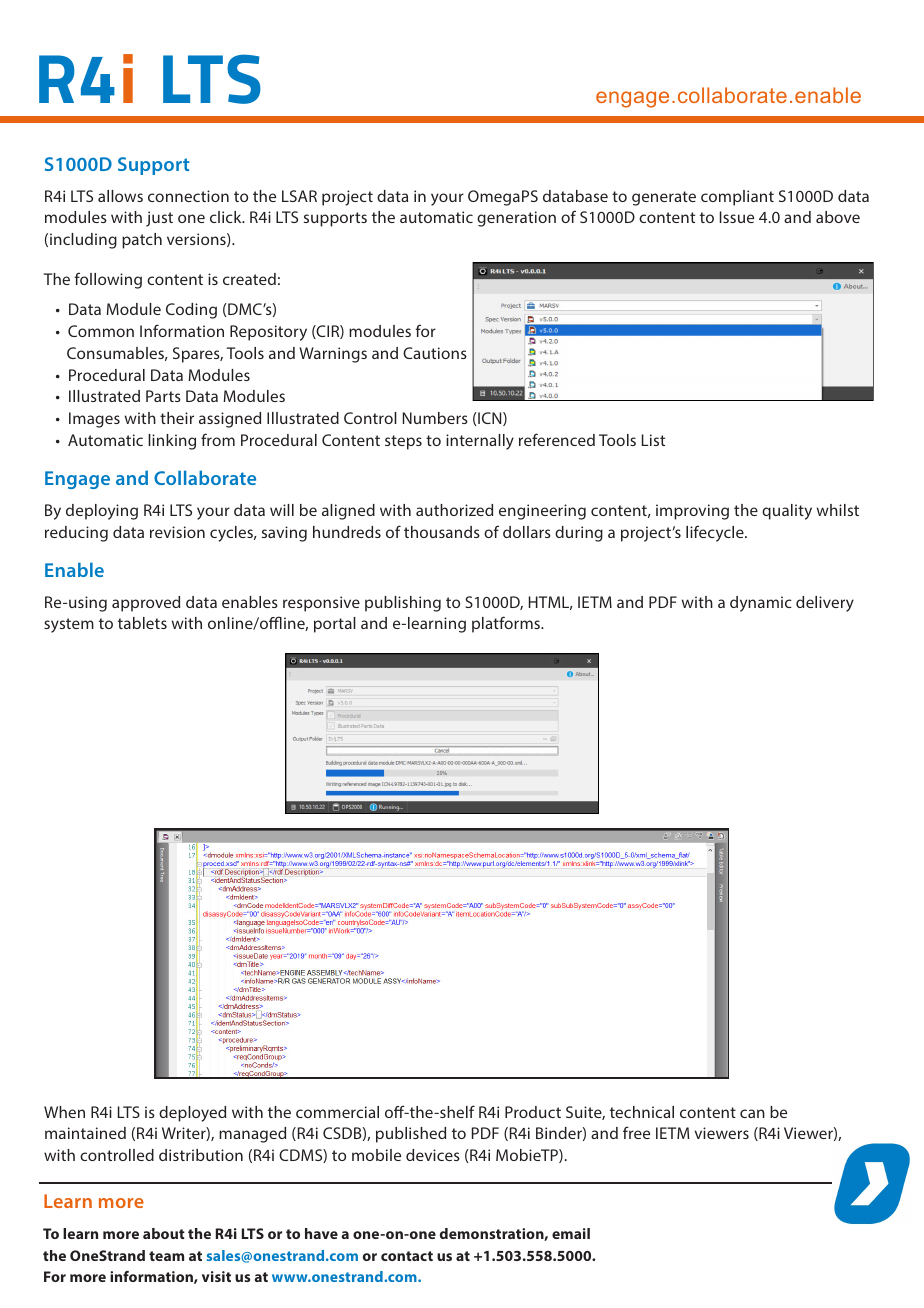  What do you see at coordinates (159, 219) in the image?
I see `just` at bounding box center [159, 219].
